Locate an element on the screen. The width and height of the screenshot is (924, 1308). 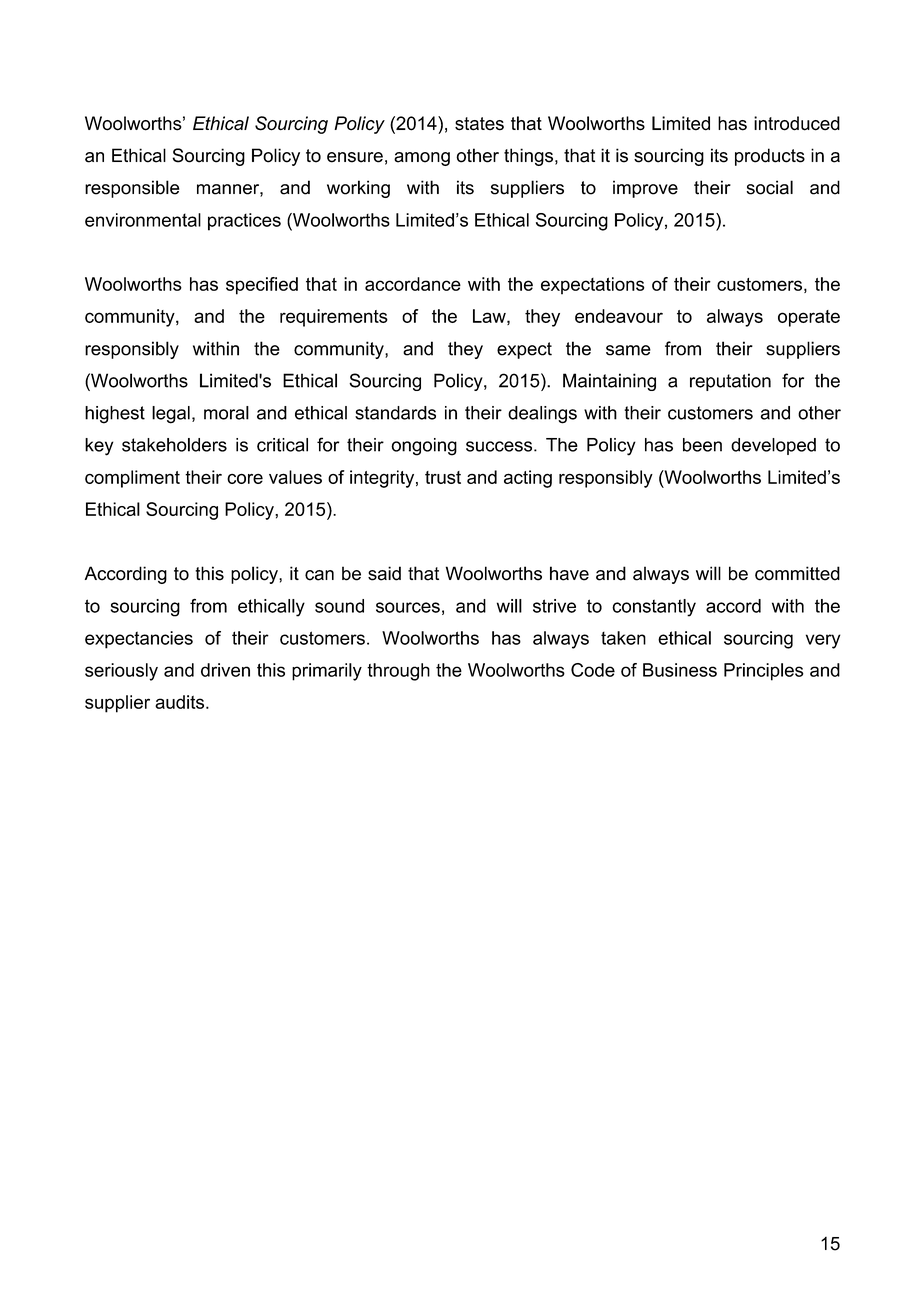
requirements is located at coordinates (334, 318).
